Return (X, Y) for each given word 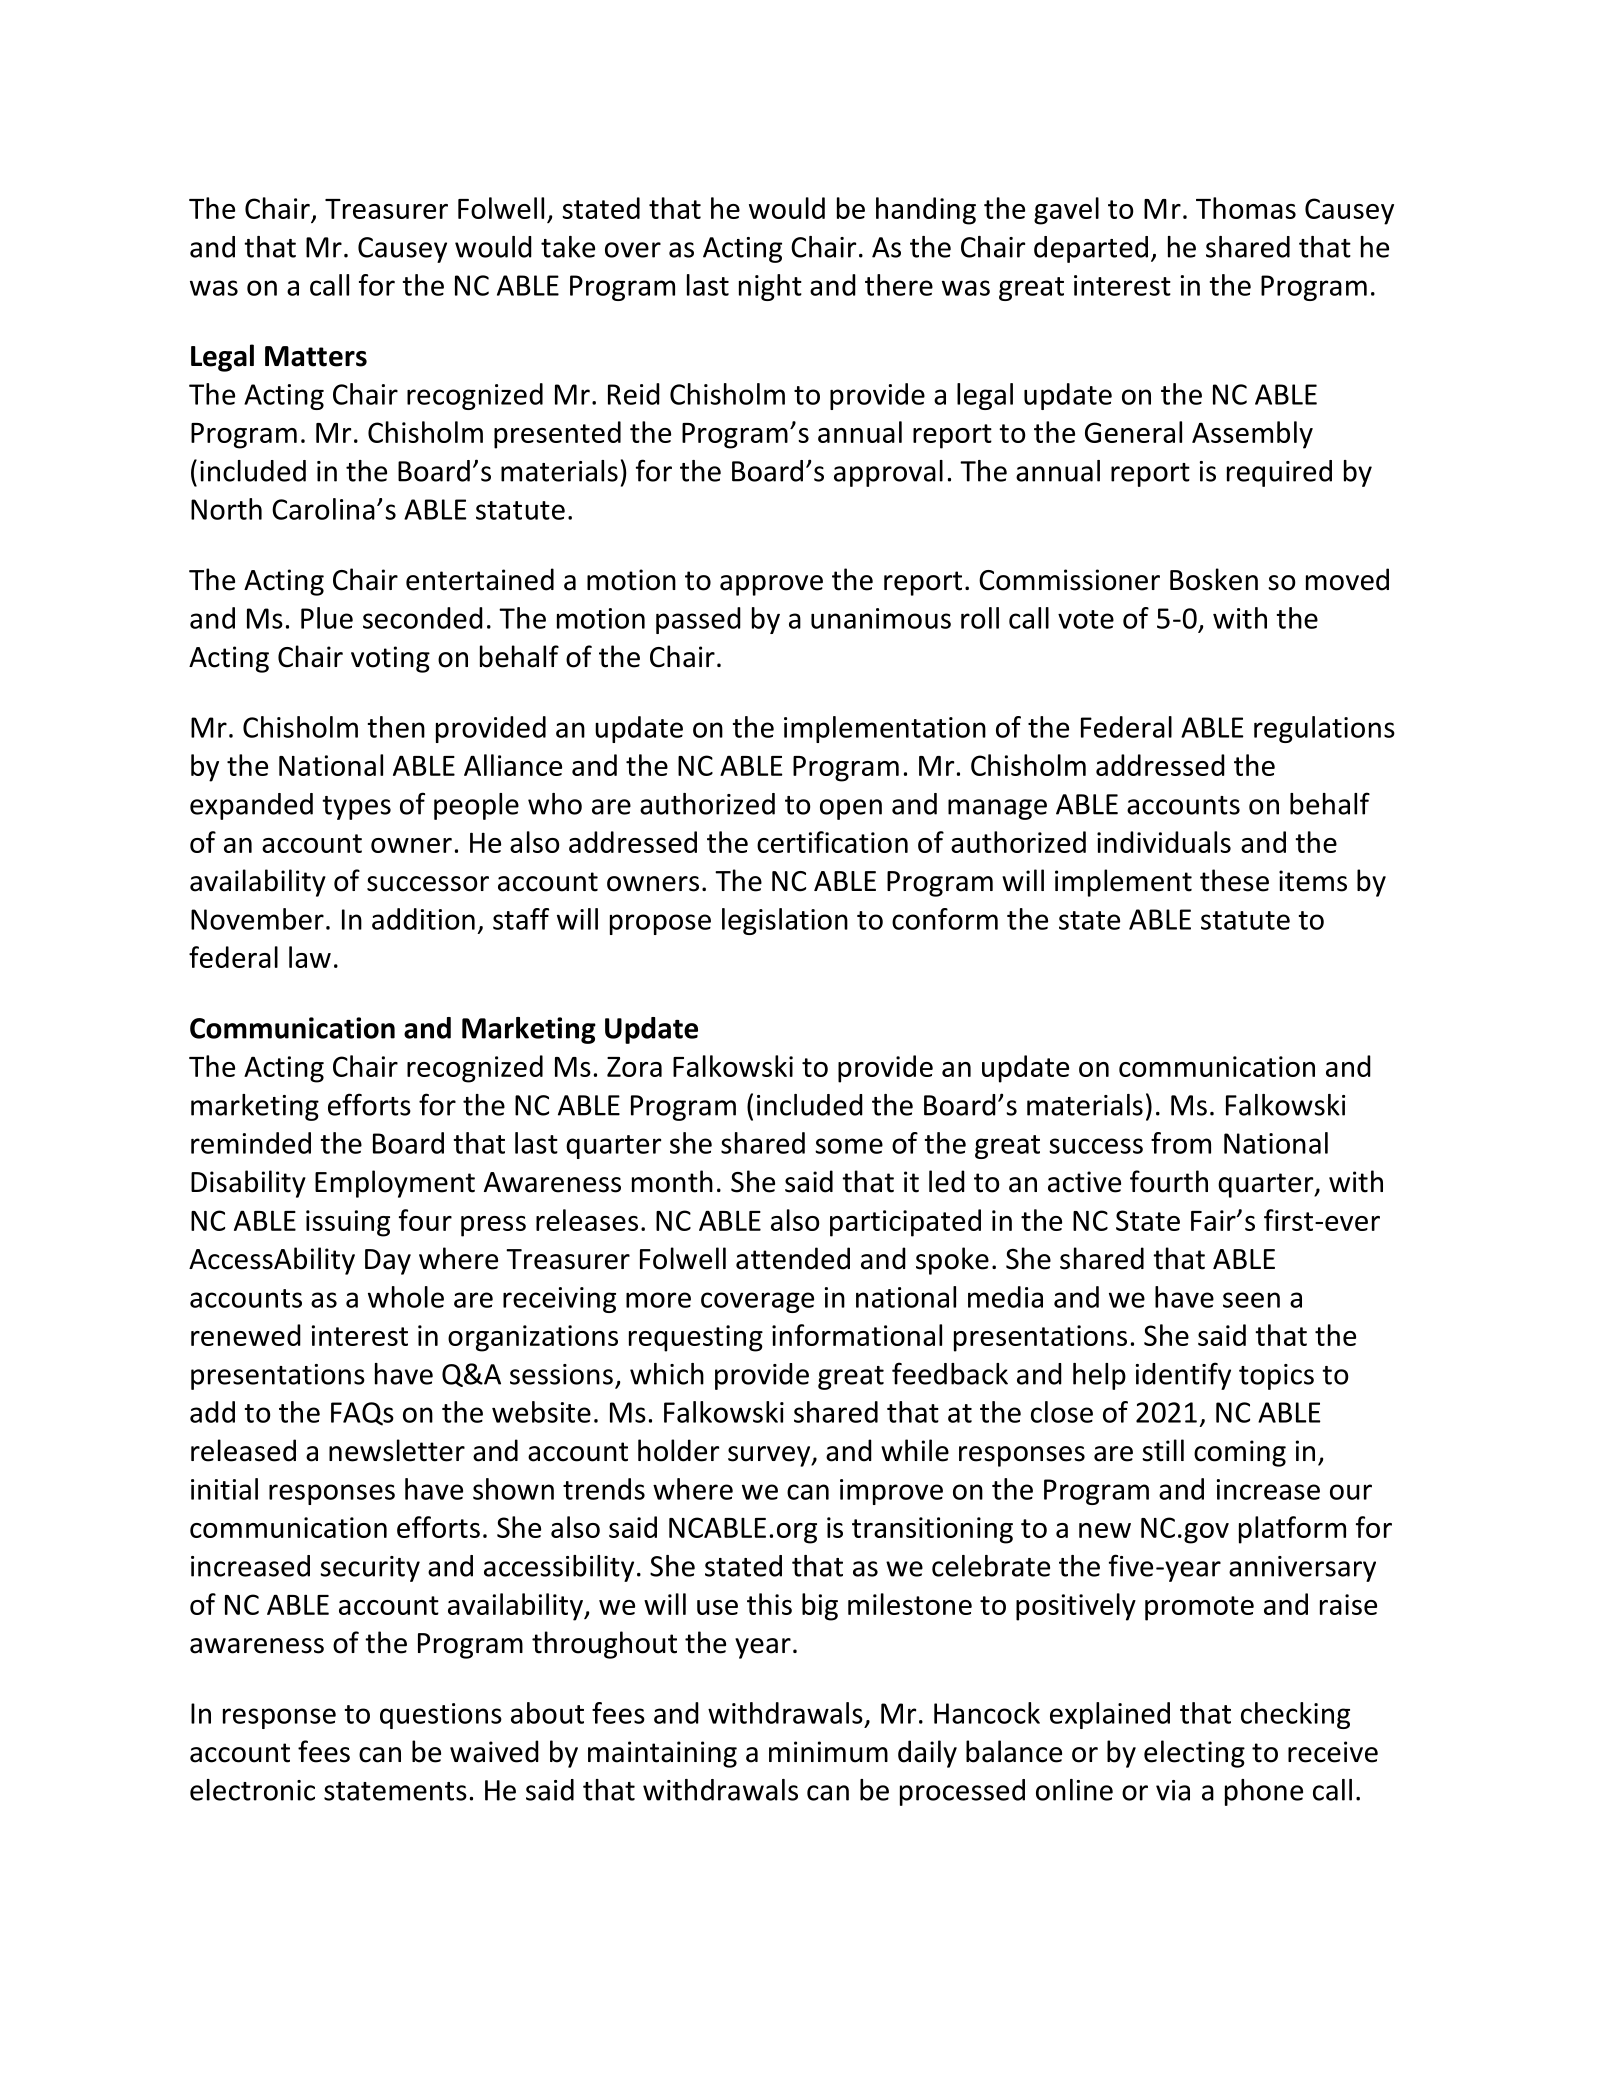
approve (771, 585)
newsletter (397, 1450)
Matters (316, 356)
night (770, 287)
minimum (828, 1752)
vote (1086, 619)
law (310, 957)
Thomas (1246, 208)
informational (857, 1335)
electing (1194, 1754)
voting (390, 659)
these (1234, 880)
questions (441, 1716)
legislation (785, 921)
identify (1183, 1376)
